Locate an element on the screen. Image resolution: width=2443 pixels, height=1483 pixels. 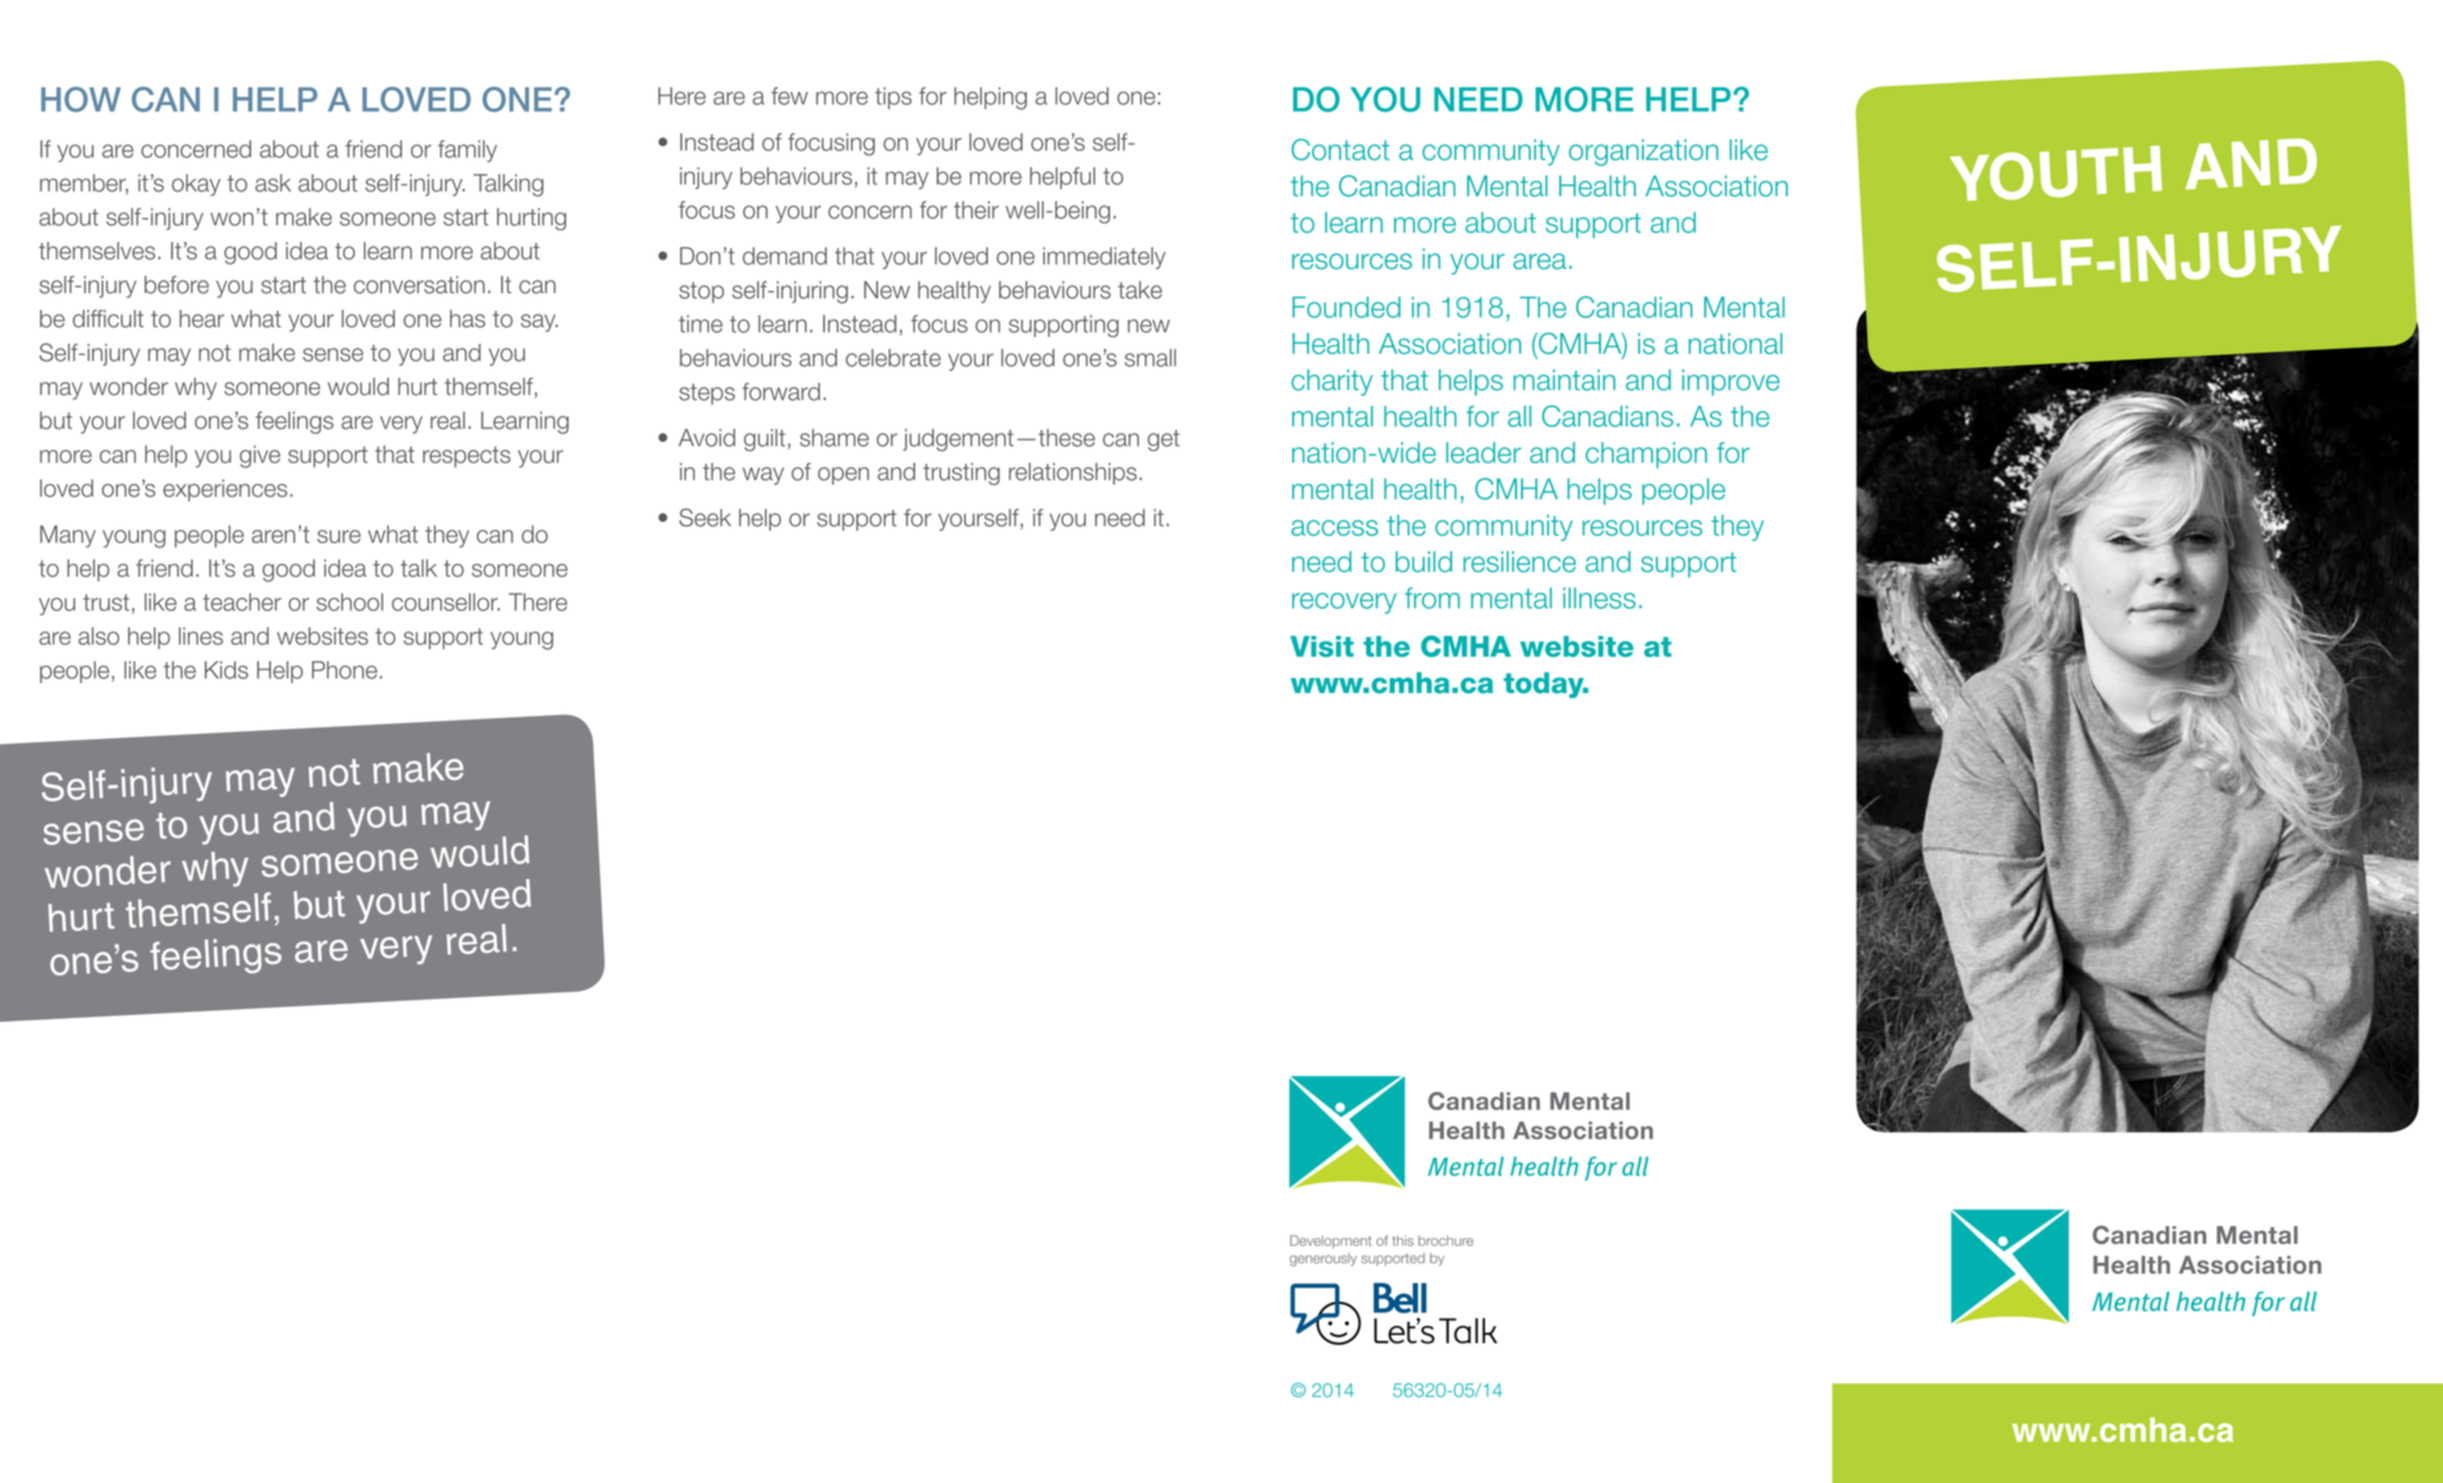
experiences is located at coordinates (225, 490).
